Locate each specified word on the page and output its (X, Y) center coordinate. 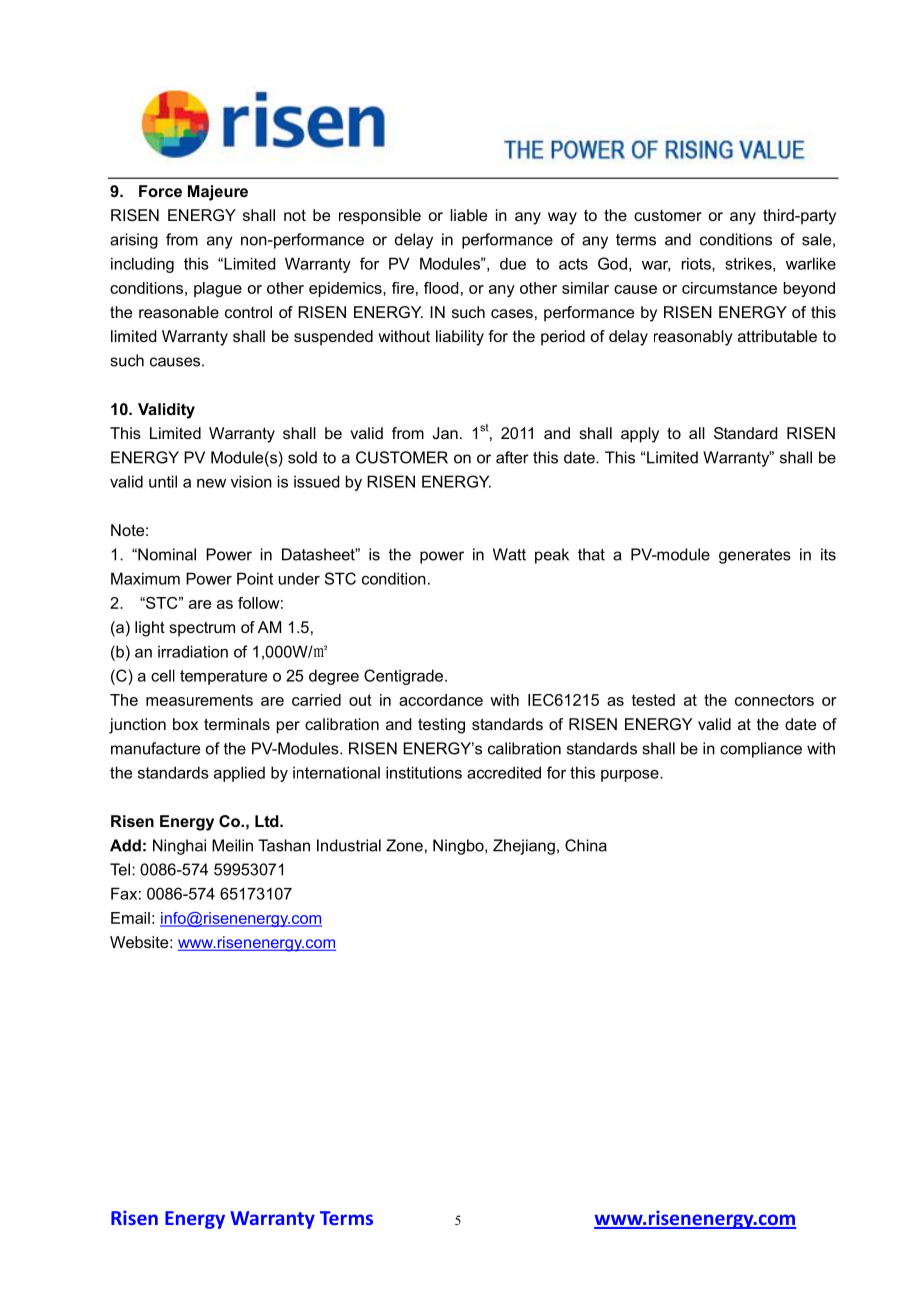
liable (468, 215)
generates (755, 556)
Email (130, 918)
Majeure (218, 193)
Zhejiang (524, 847)
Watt (509, 554)
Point (255, 578)
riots (697, 263)
